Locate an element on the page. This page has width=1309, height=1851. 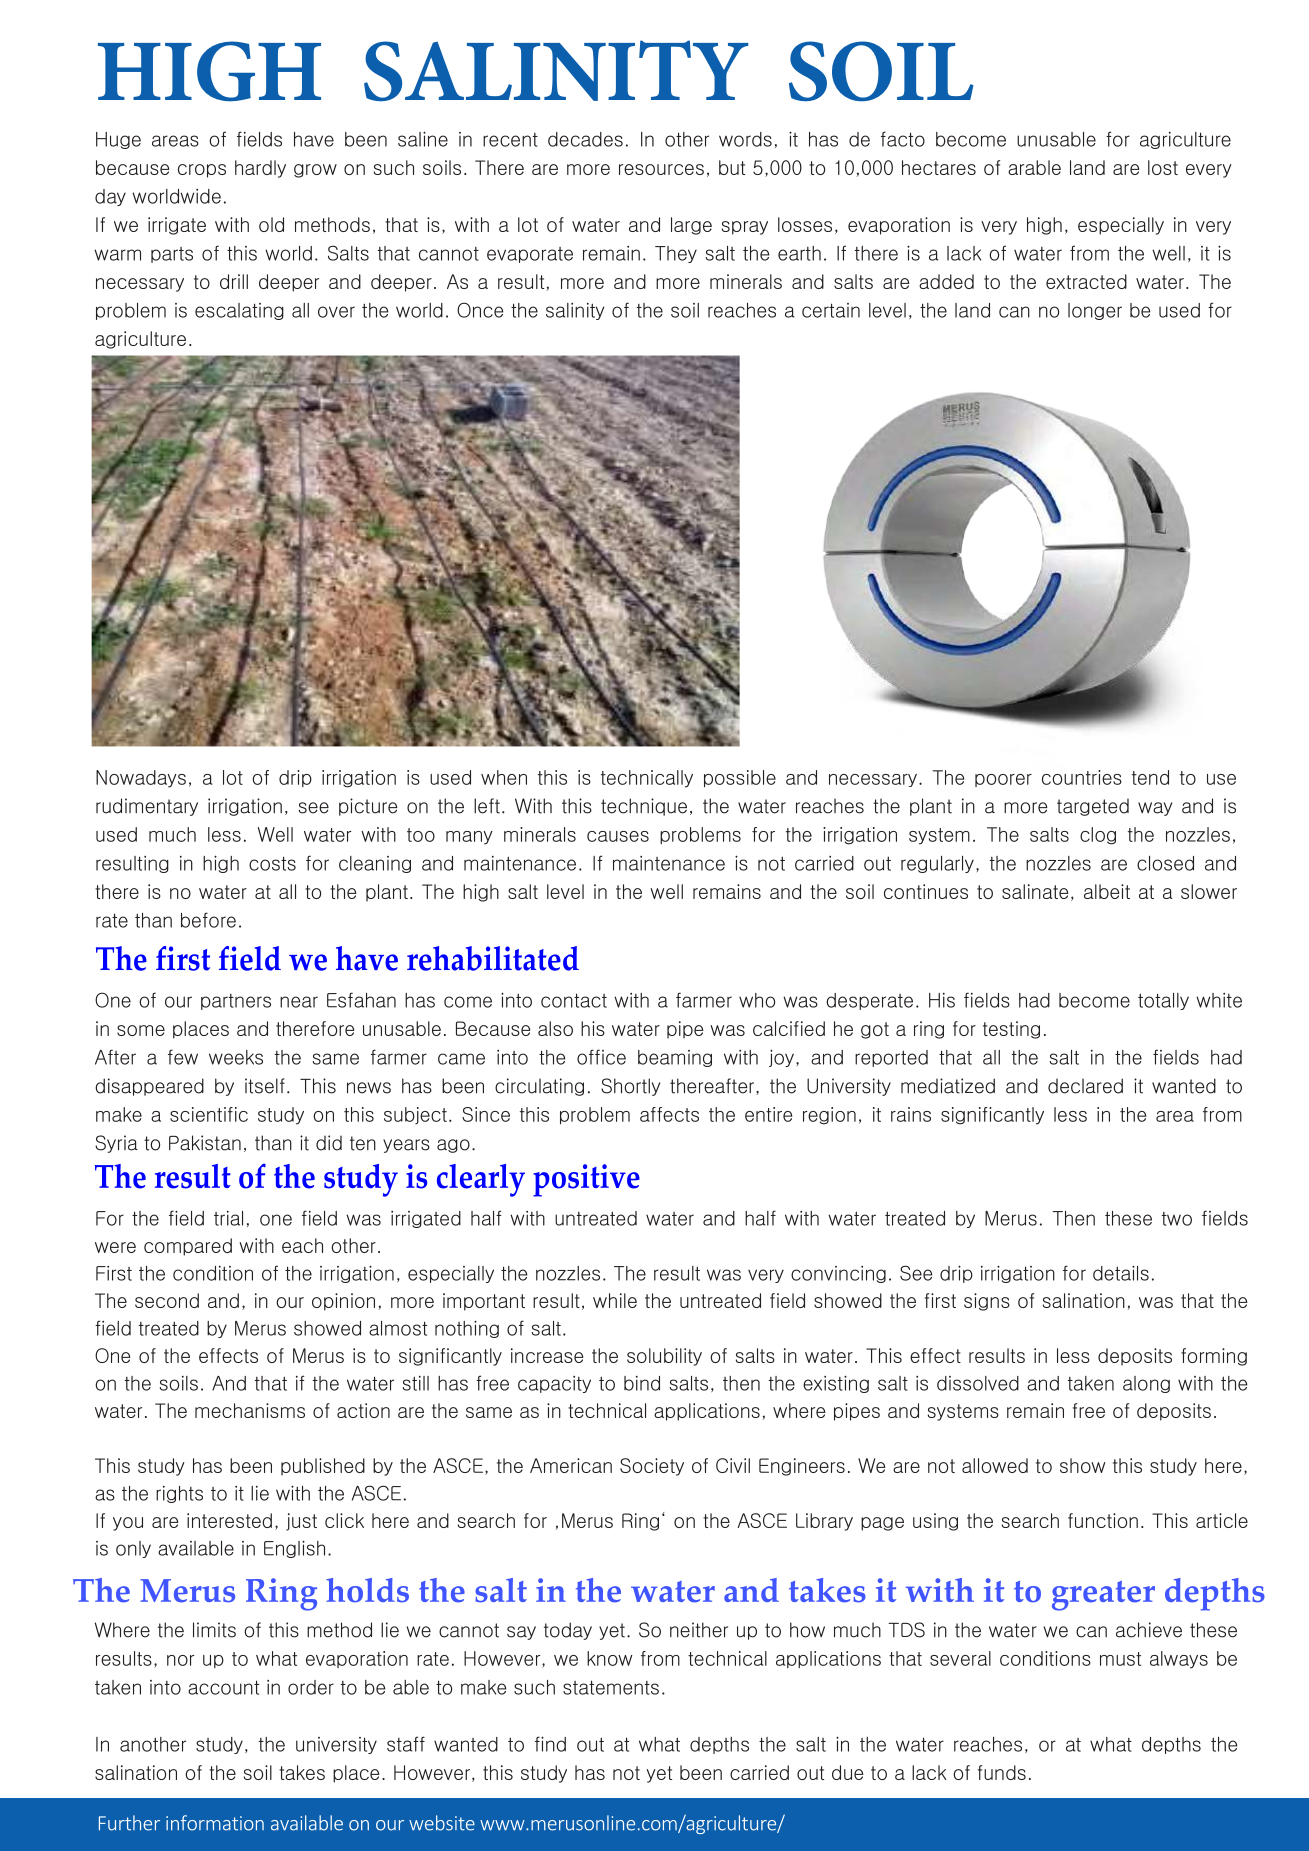
countries is located at coordinates (1082, 777).
